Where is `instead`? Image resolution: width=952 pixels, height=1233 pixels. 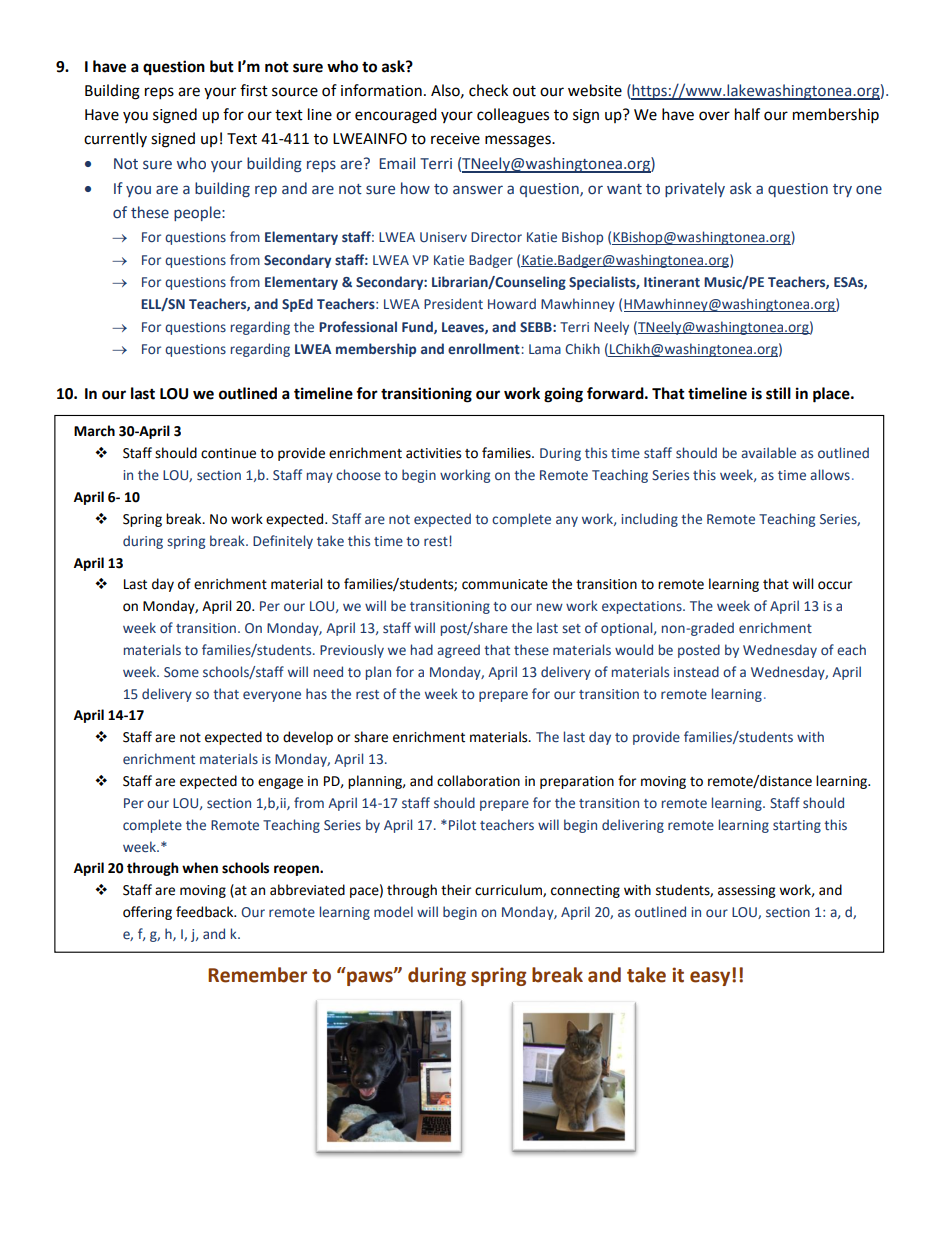
instead is located at coordinates (696, 672).
